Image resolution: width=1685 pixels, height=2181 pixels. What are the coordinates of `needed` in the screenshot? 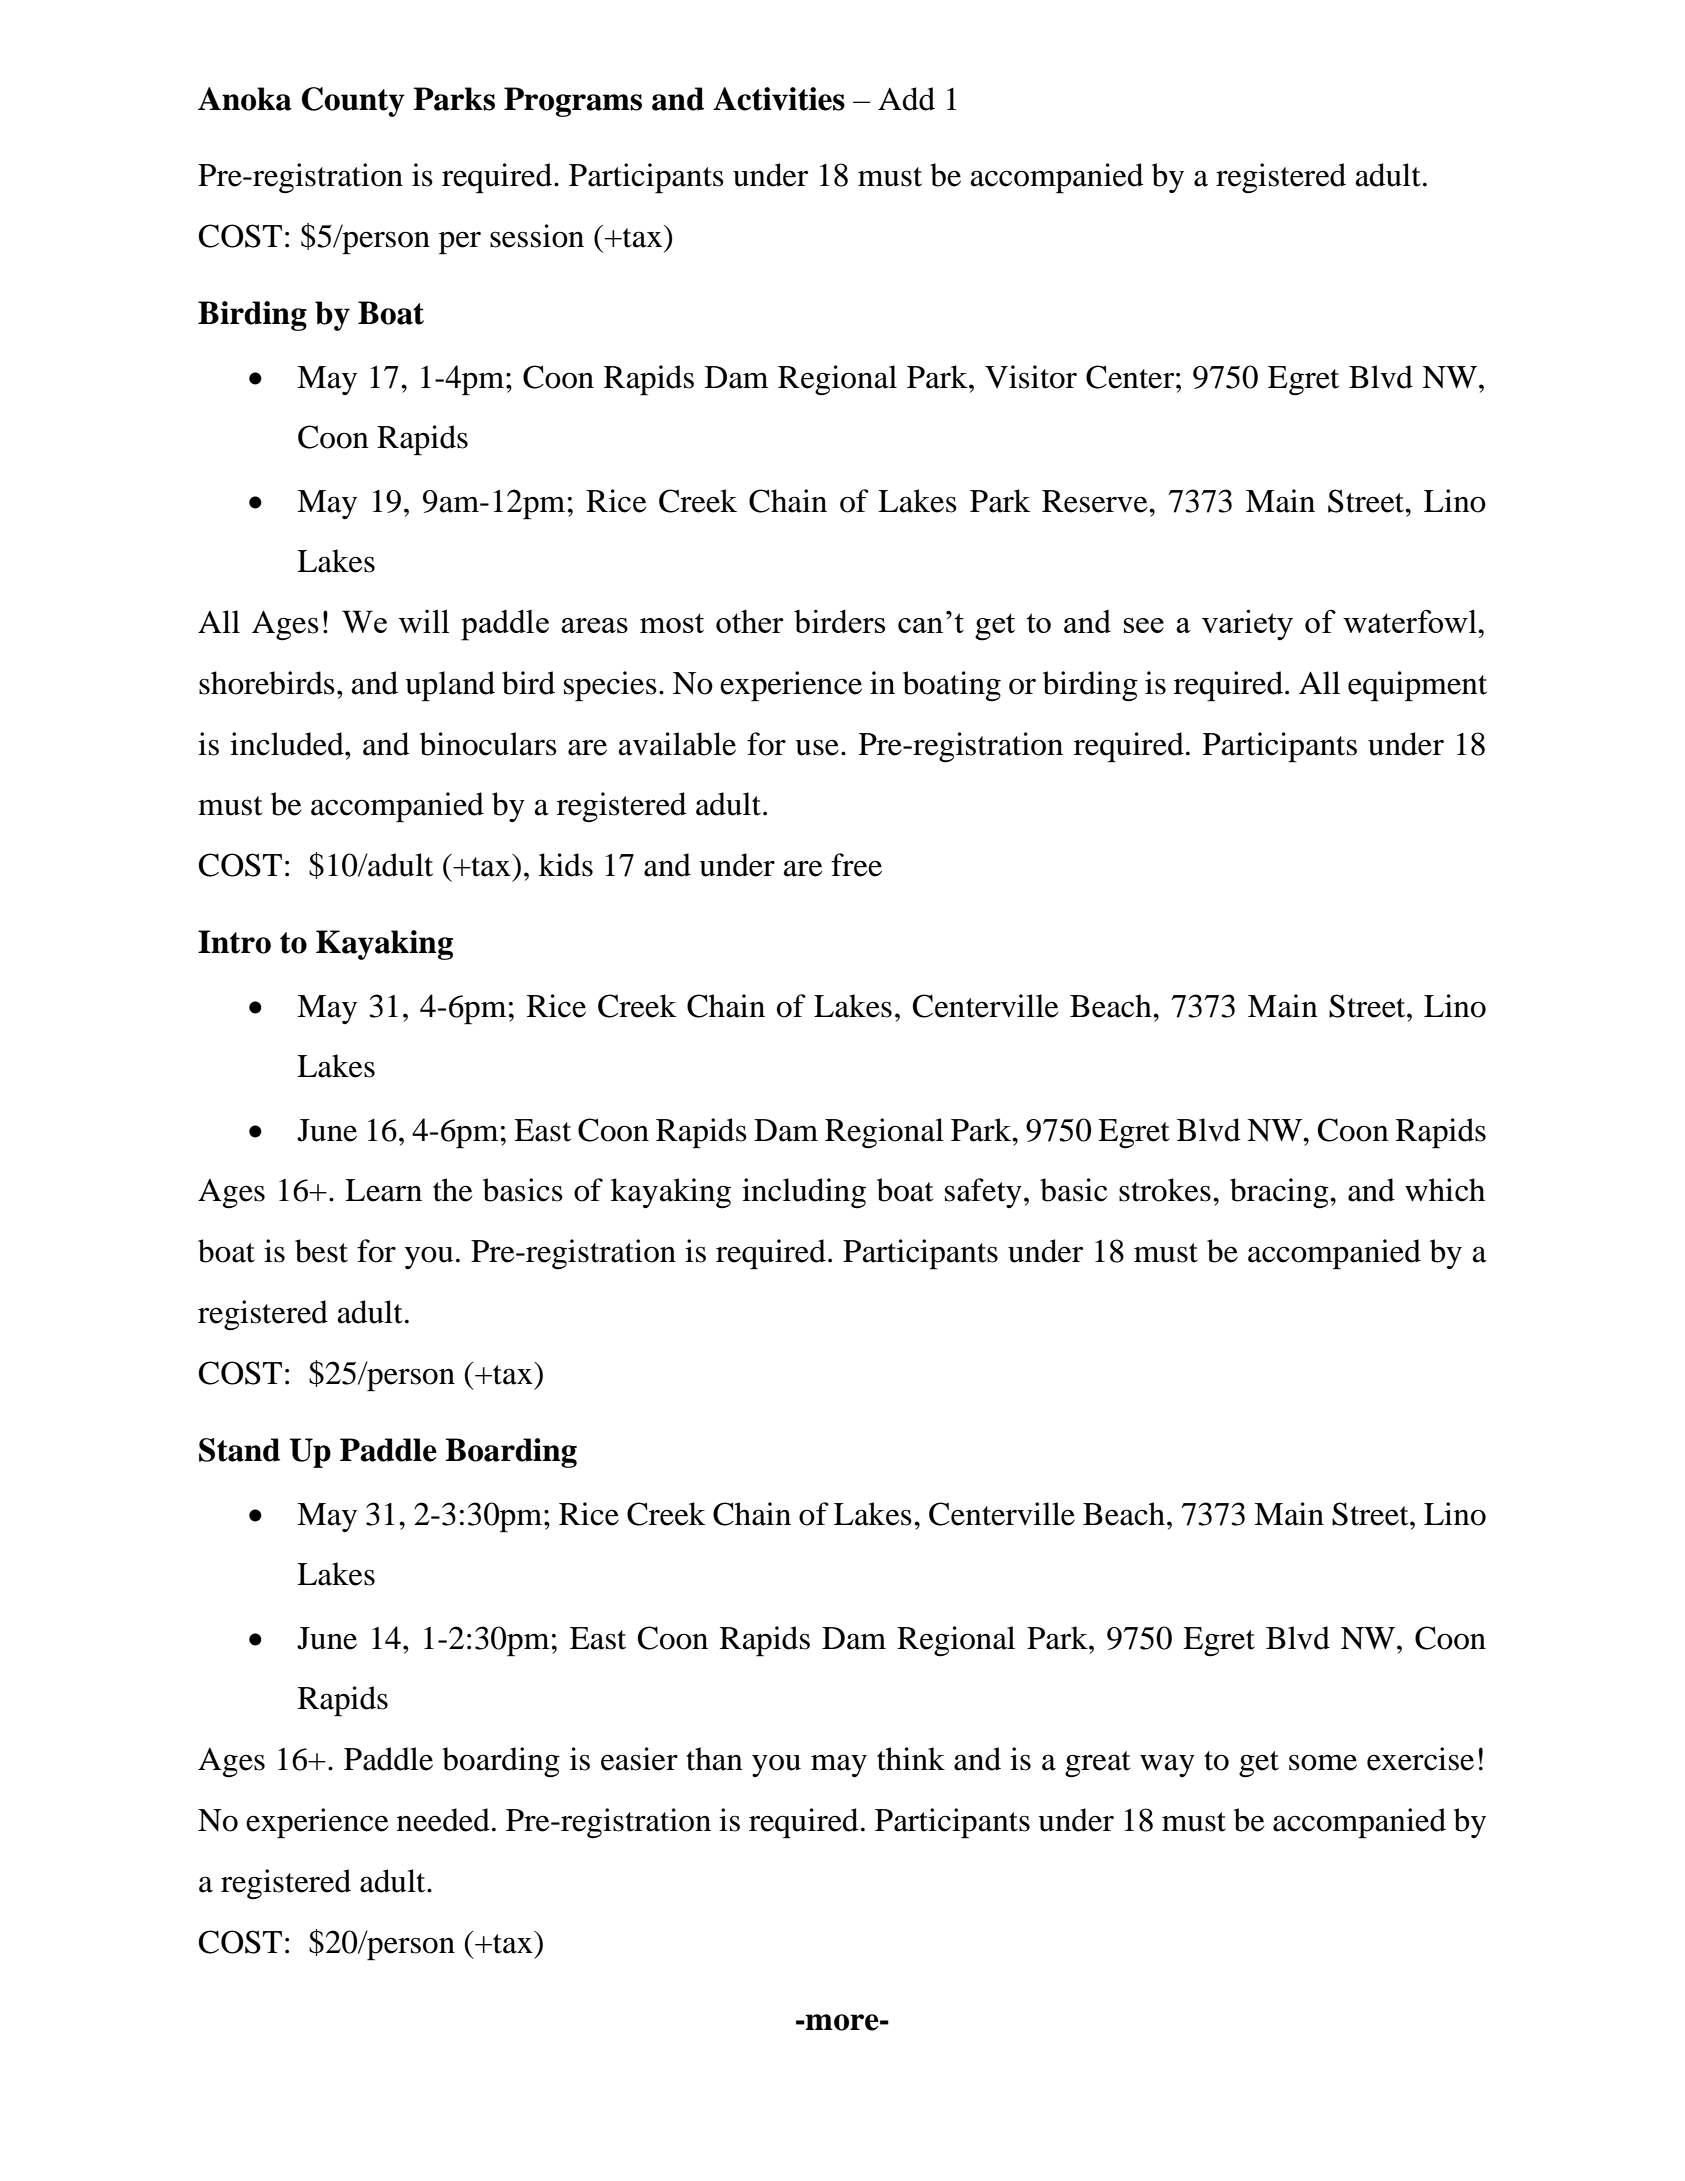 It's located at (443, 1820).
